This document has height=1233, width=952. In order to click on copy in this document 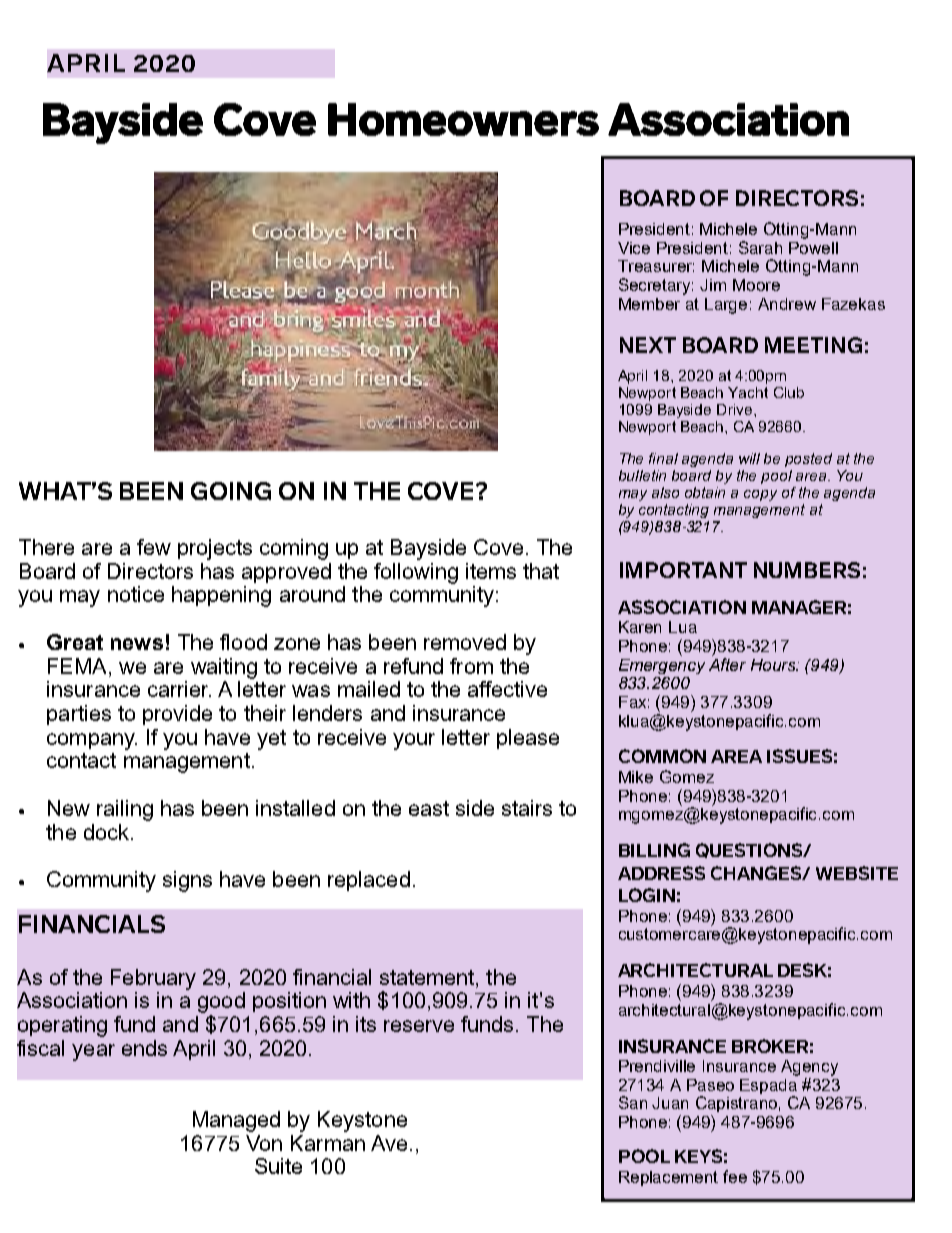, I will do `click(760, 495)`.
